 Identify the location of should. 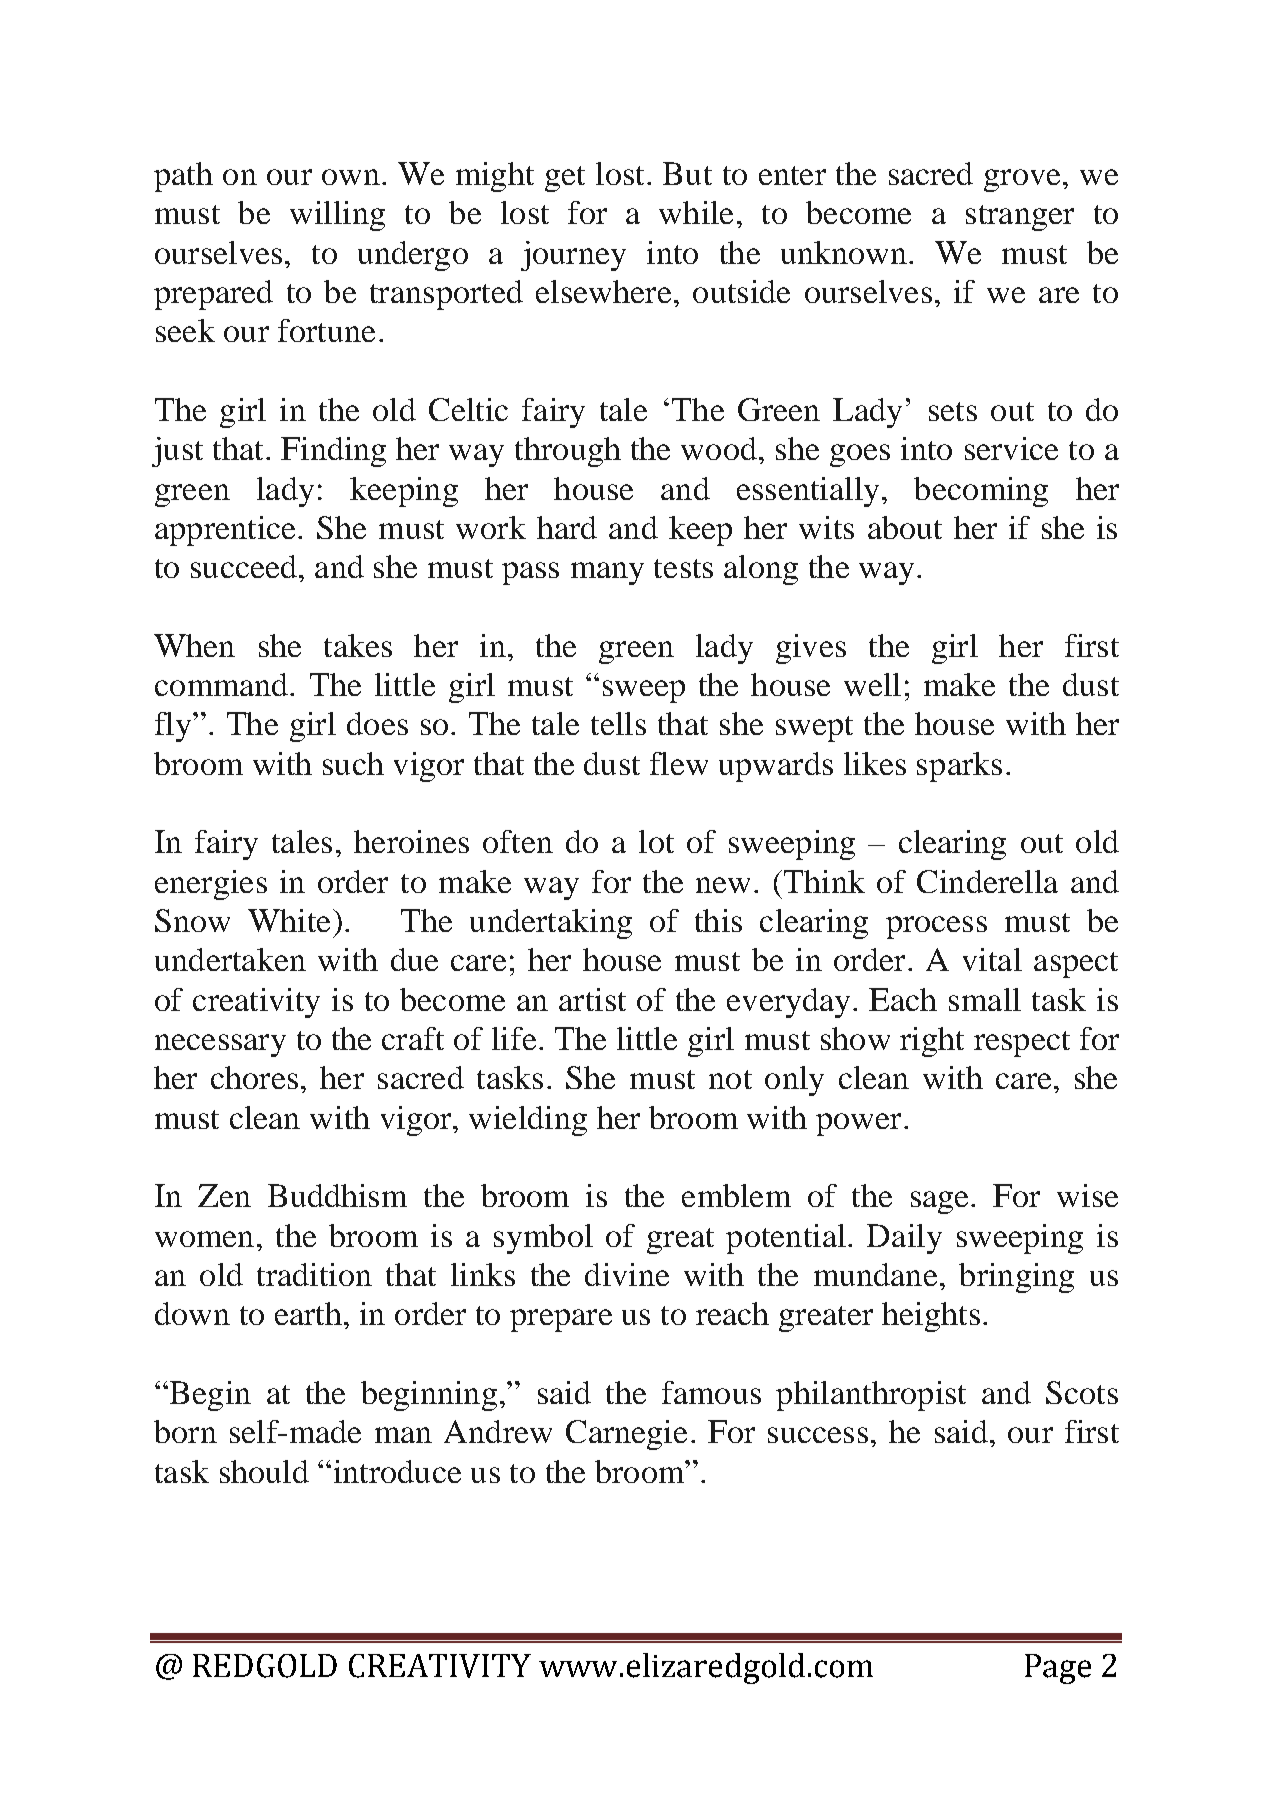
(264, 1471).
